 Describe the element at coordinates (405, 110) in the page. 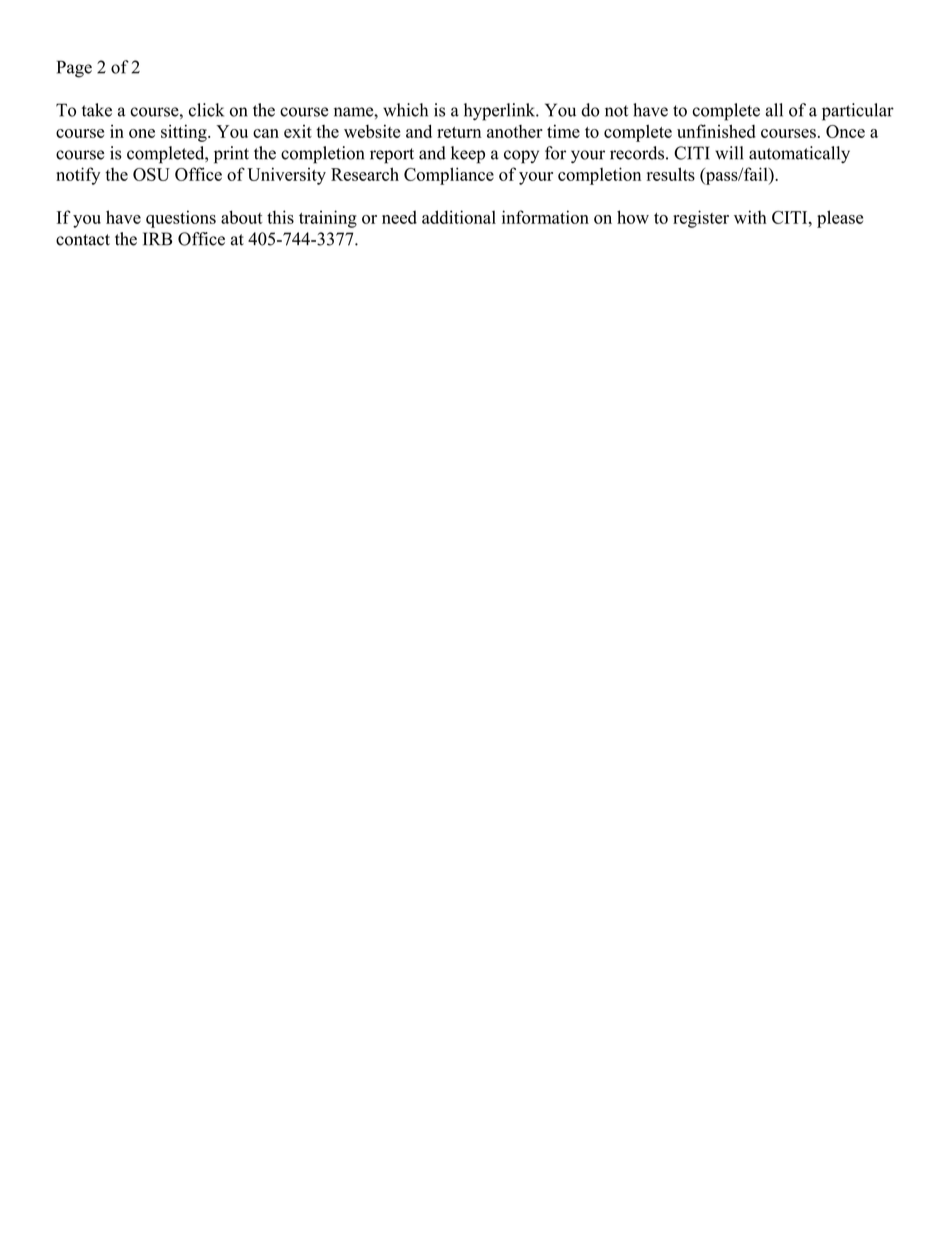

I see `which` at that location.
